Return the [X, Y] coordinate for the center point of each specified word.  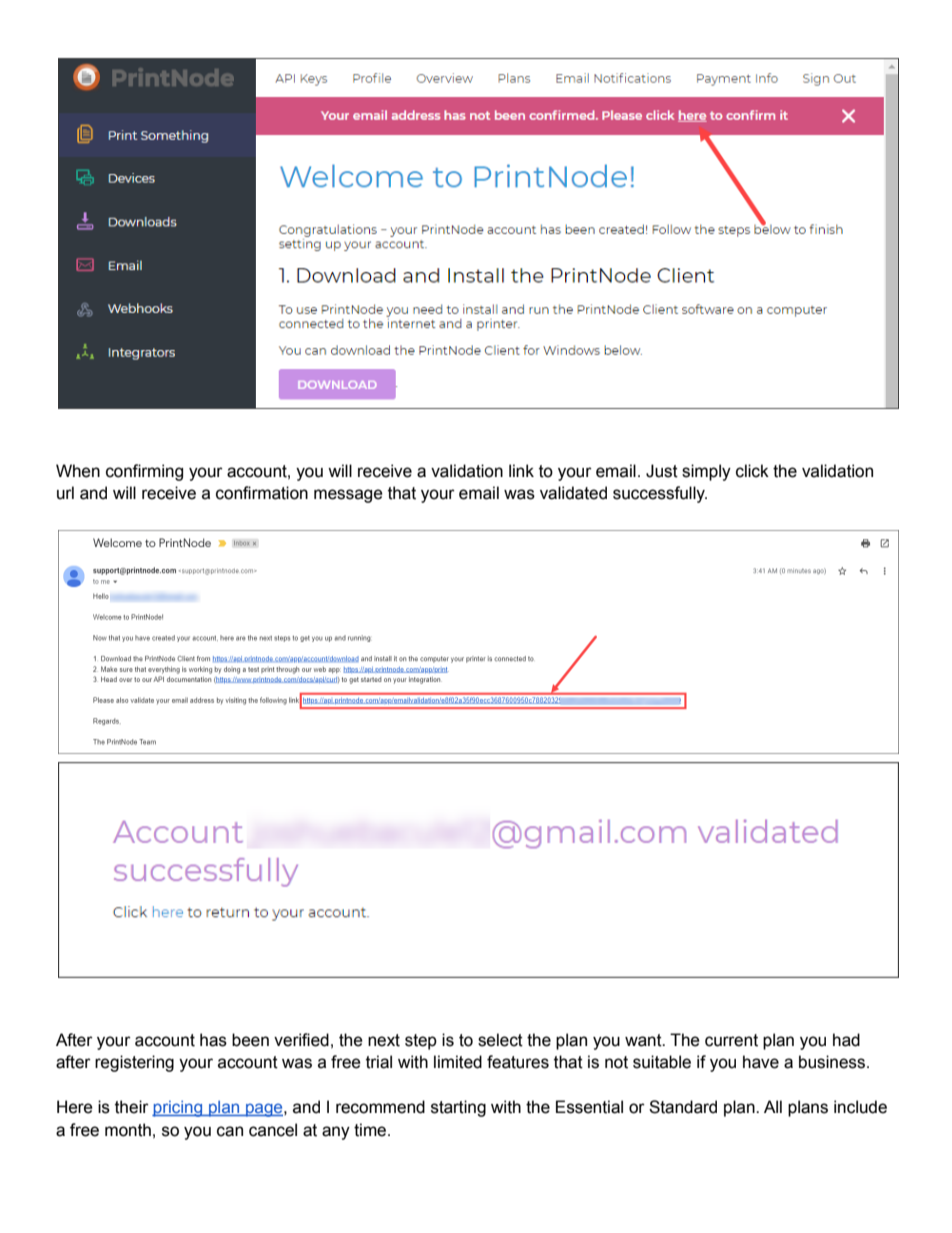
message [348, 496]
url [65, 493]
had [846, 1040]
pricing [178, 1109]
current [731, 1040]
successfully [660, 494]
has [213, 1040]
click [752, 471]
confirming [144, 472]
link [521, 470]
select [500, 1040]
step [421, 1042]
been [250, 1040]
